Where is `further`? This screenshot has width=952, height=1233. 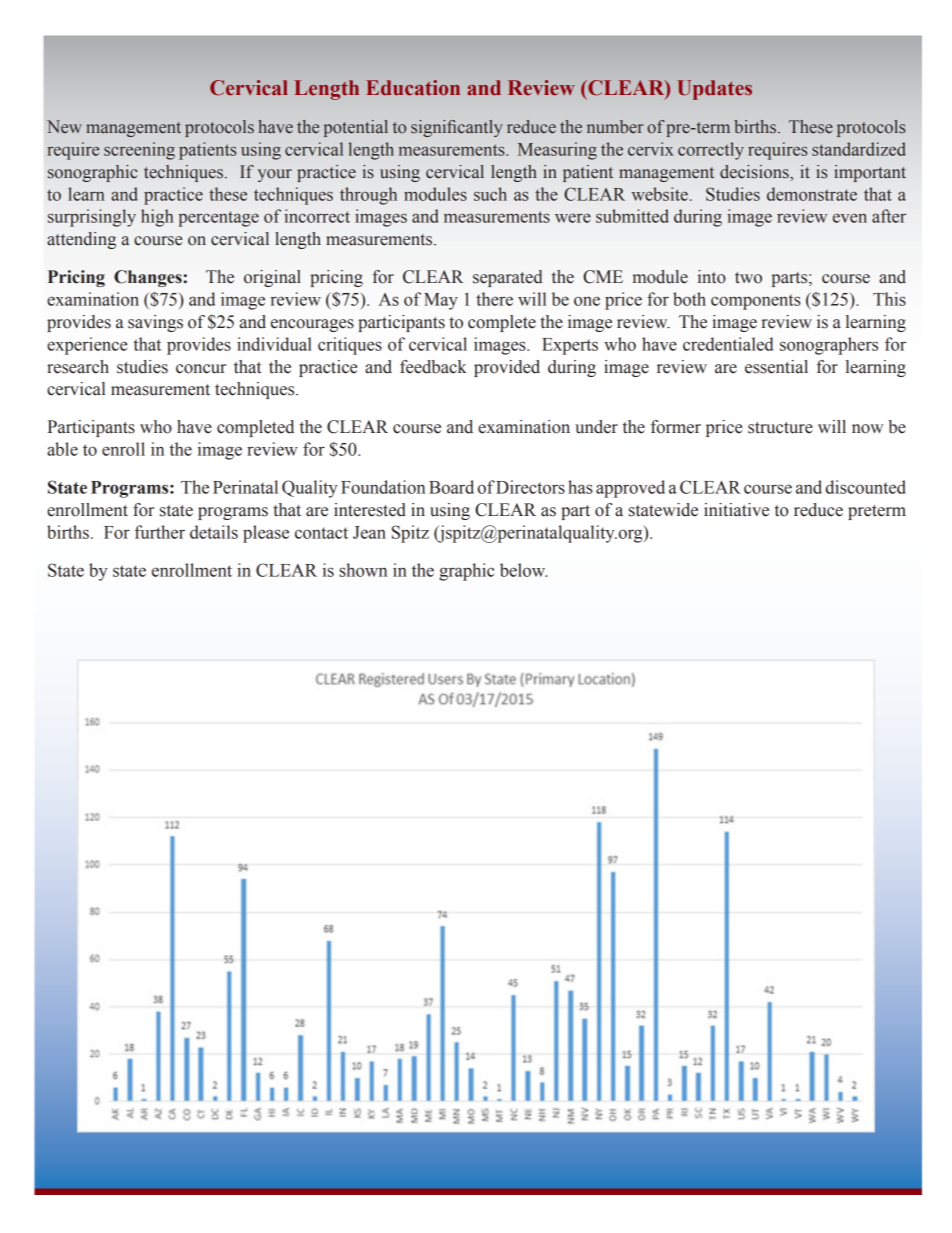
further is located at coordinates (160, 532).
